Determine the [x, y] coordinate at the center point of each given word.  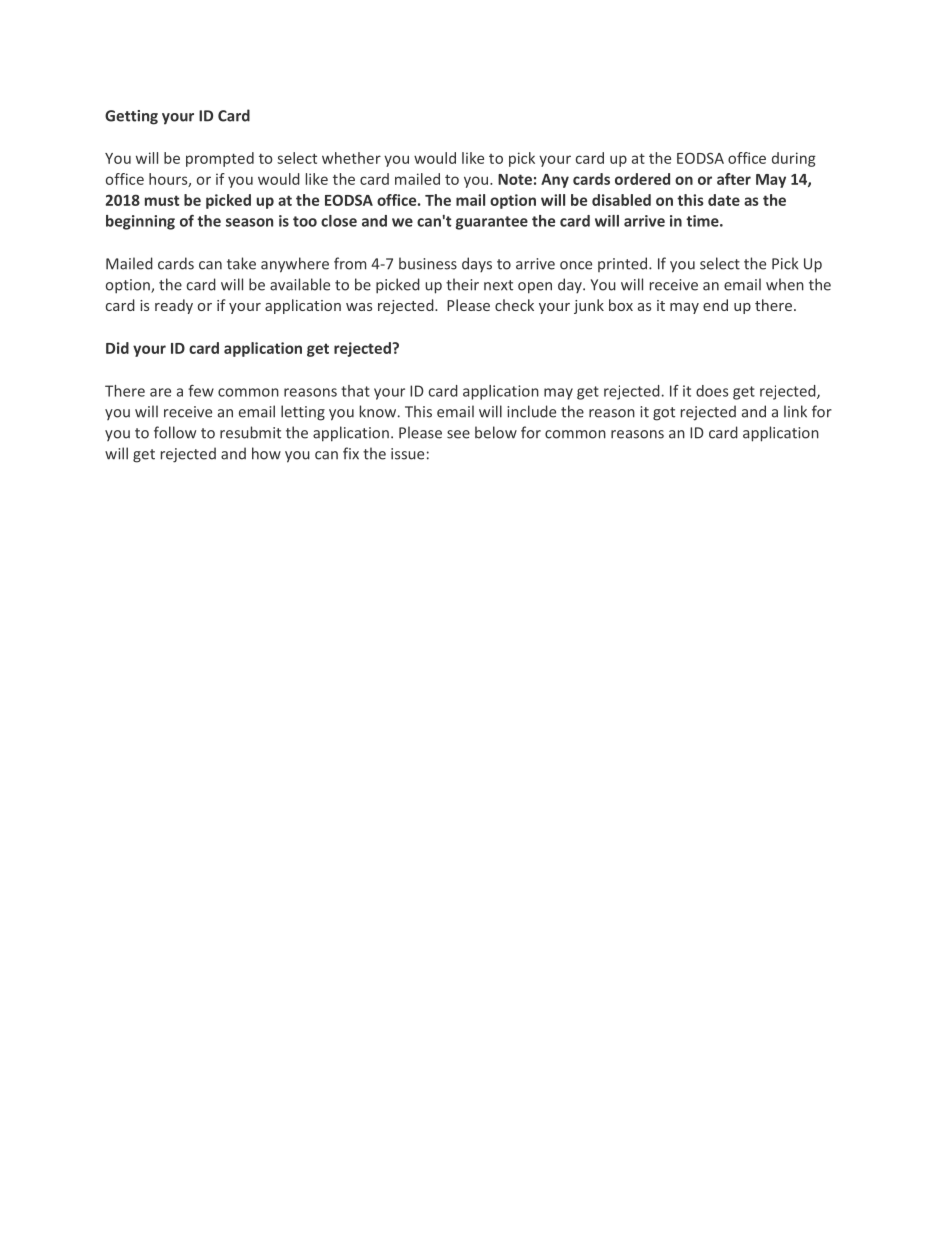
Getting [131, 117]
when [785, 284]
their [462, 284]
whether [351, 158]
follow [175, 432]
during [794, 159]
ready [174, 306]
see [458, 434]
